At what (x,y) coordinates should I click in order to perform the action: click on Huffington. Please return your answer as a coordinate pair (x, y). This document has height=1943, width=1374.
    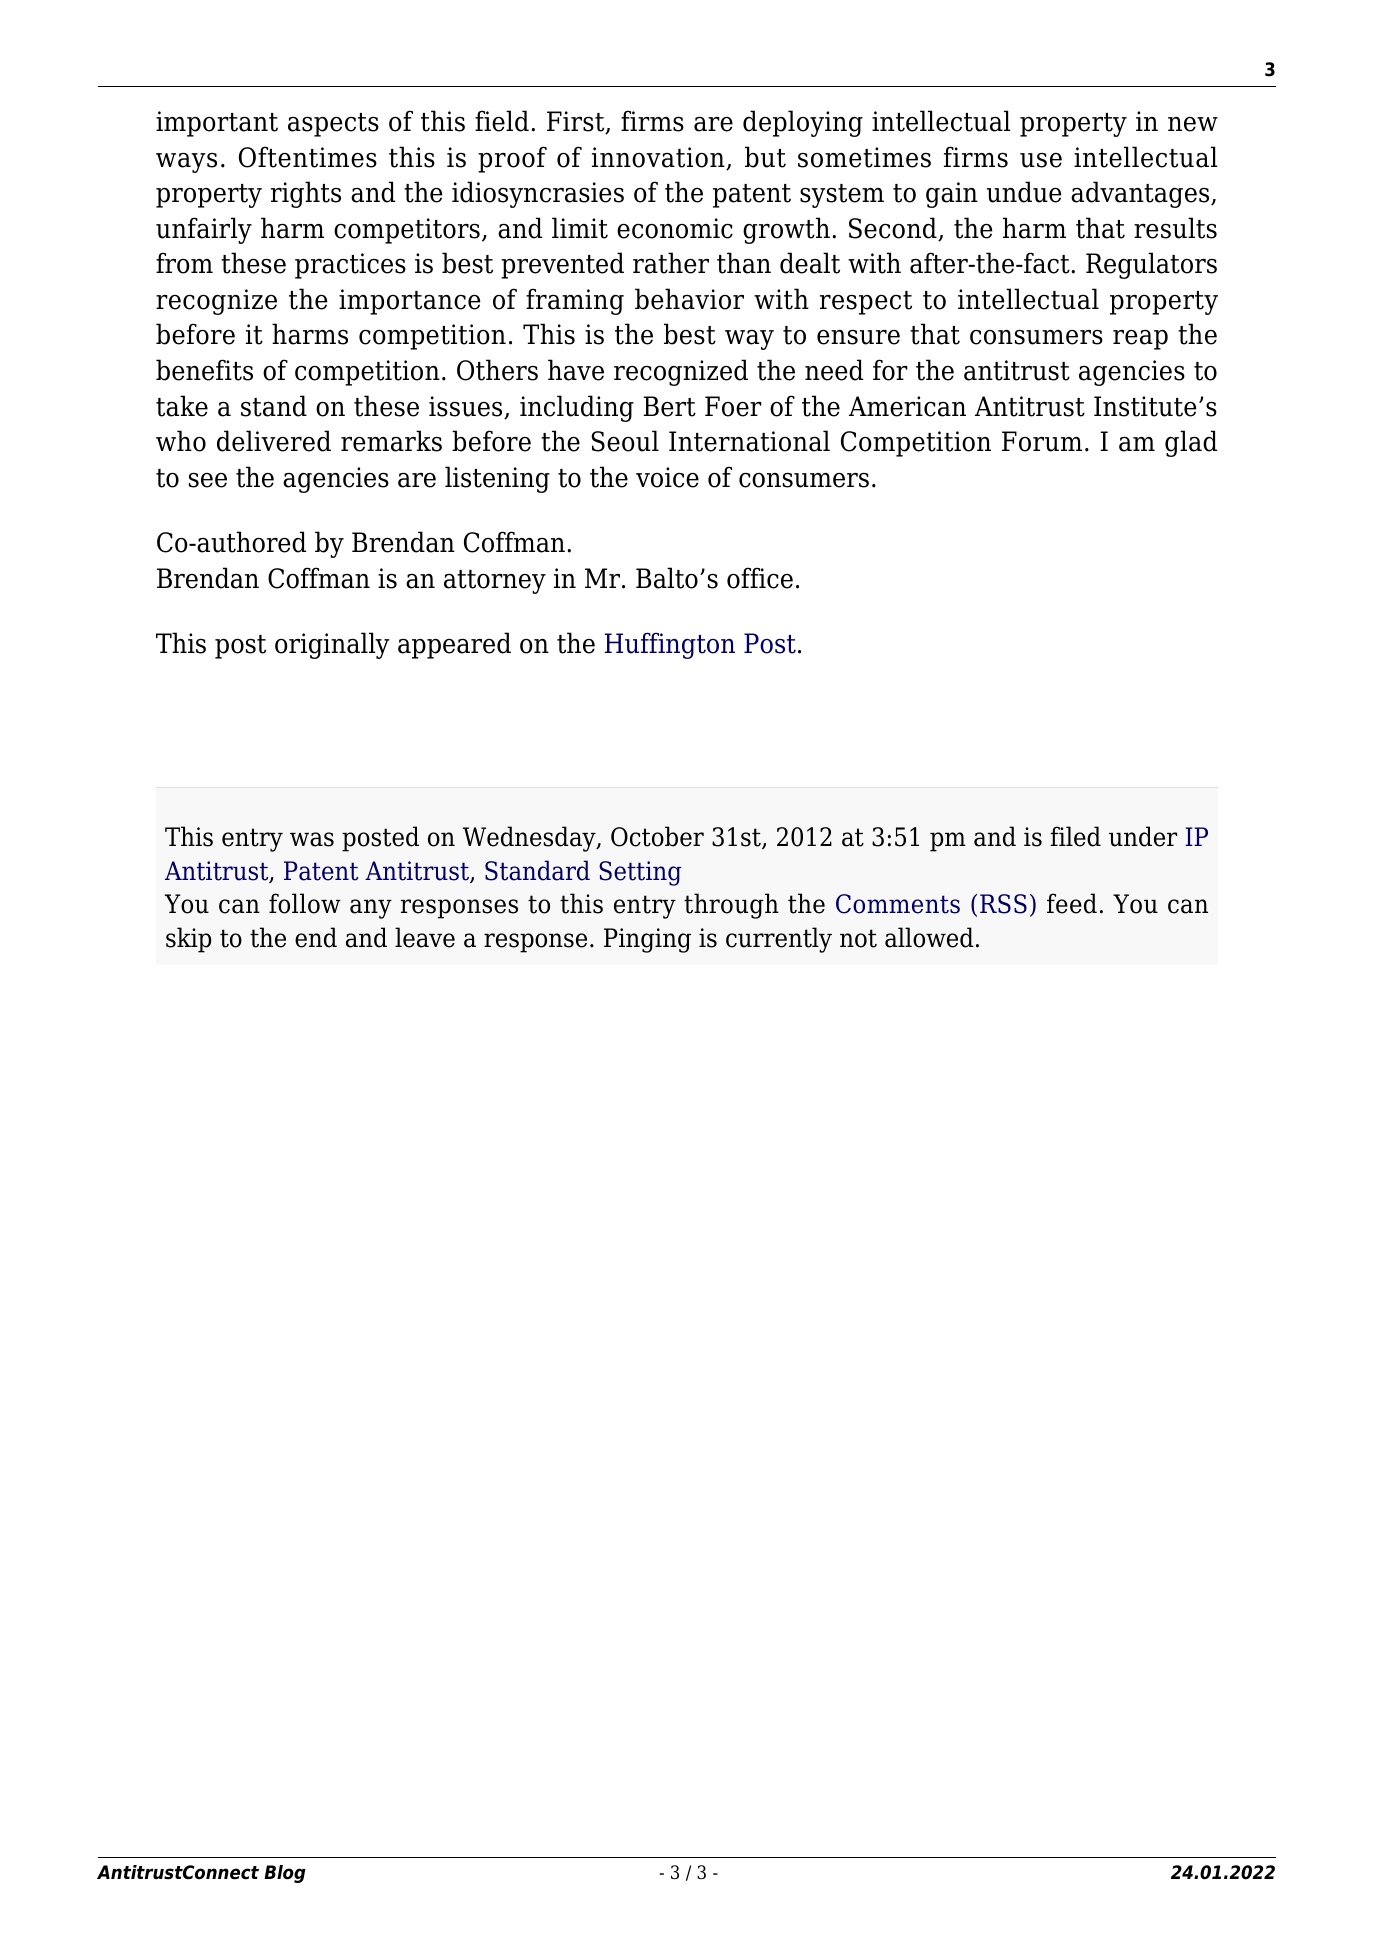
    Looking at the image, I should click on (670, 646).
